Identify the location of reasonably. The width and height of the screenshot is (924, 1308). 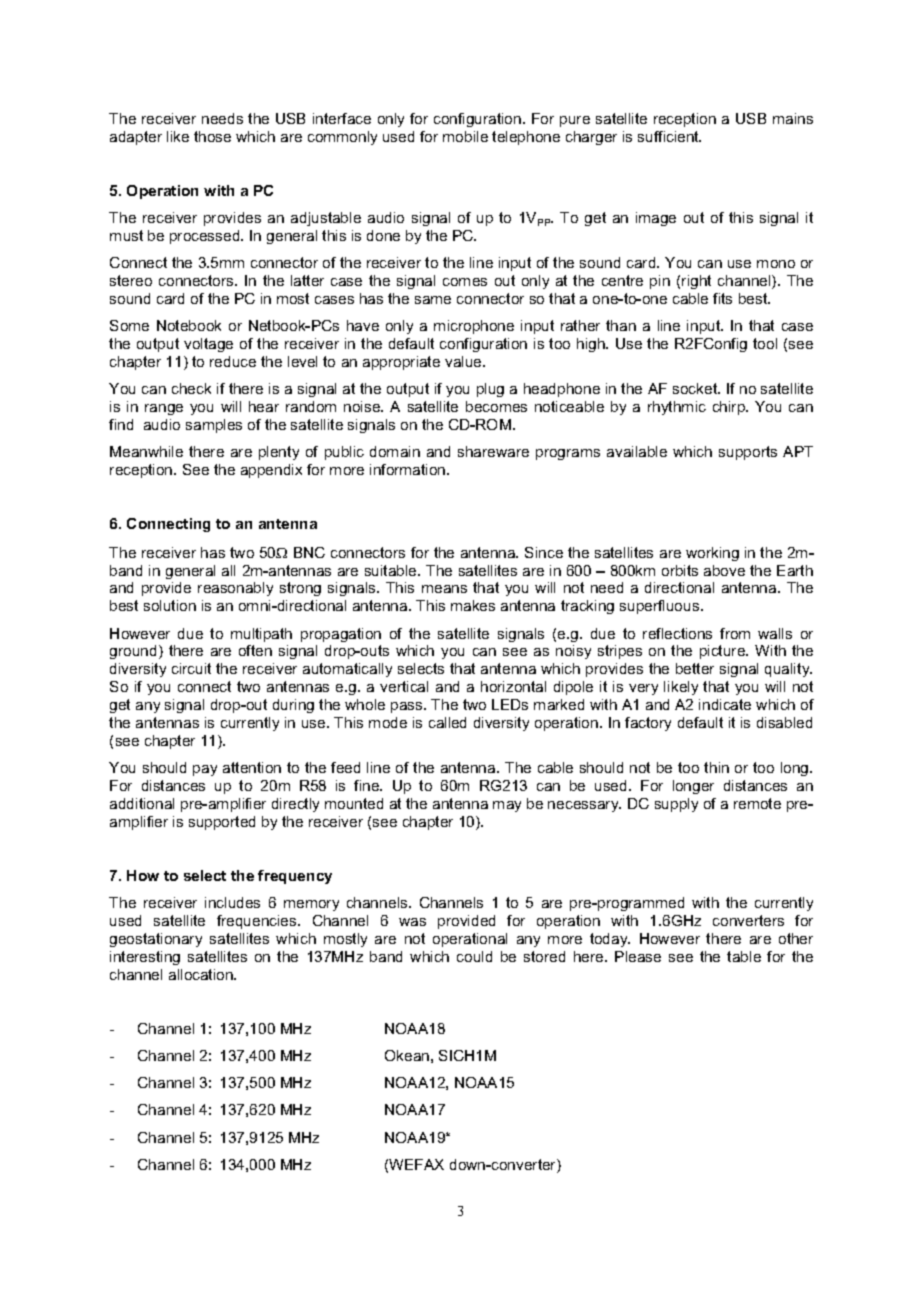
(235, 589).
